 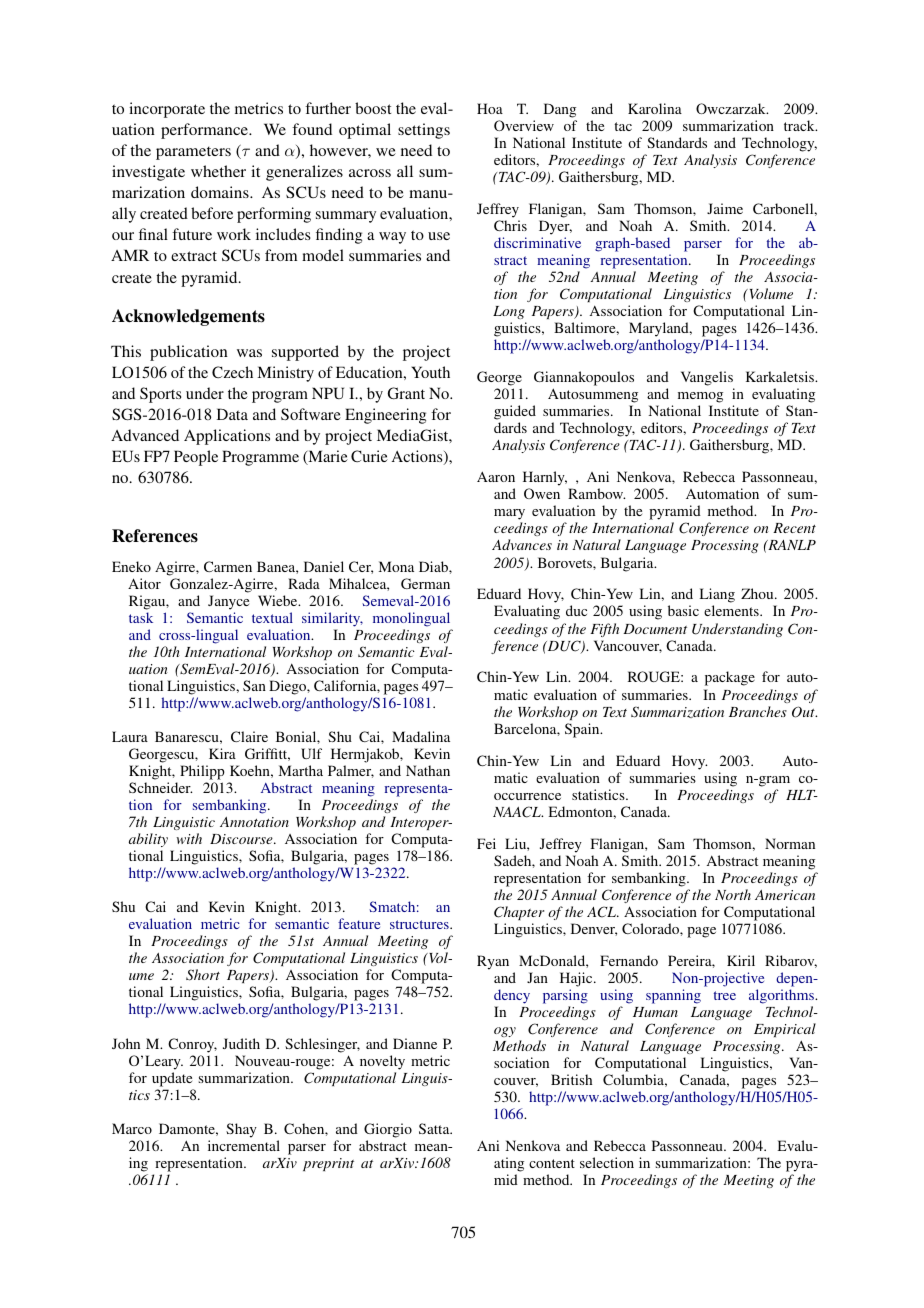 I want to click on Aaron, so click(x=496, y=476).
